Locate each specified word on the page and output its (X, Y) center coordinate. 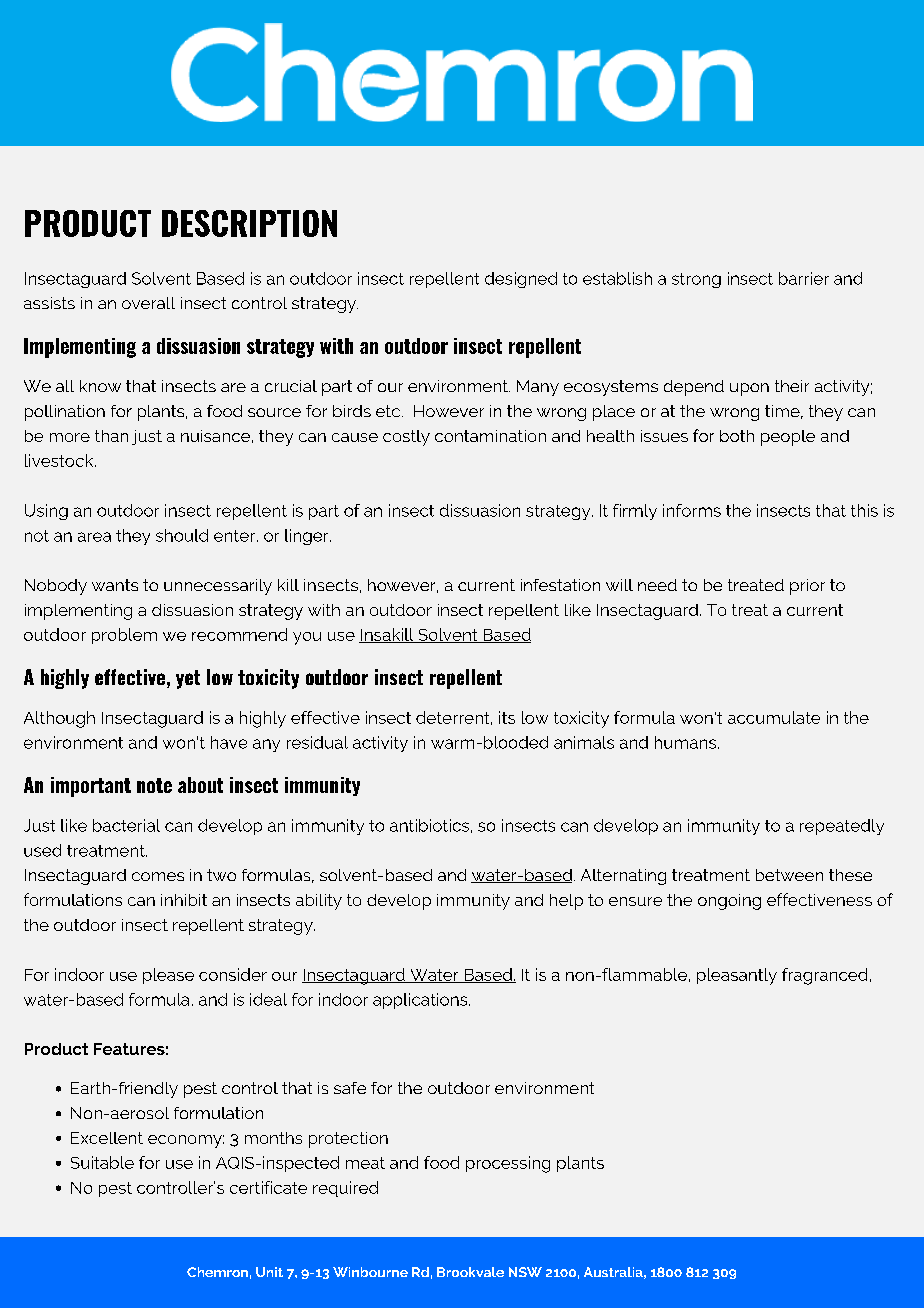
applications (421, 1001)
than (111, 436)
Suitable (102, 1162)
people (788, 438)
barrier (804, 278)
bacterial (126, 825)
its (507, 717)
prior (807, 587)
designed (521, 280)
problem (124, 636)
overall (148, 303)
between (789, 875)
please (168, 976)
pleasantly (737, 976)
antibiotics (429, 825)
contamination (490, 436)
